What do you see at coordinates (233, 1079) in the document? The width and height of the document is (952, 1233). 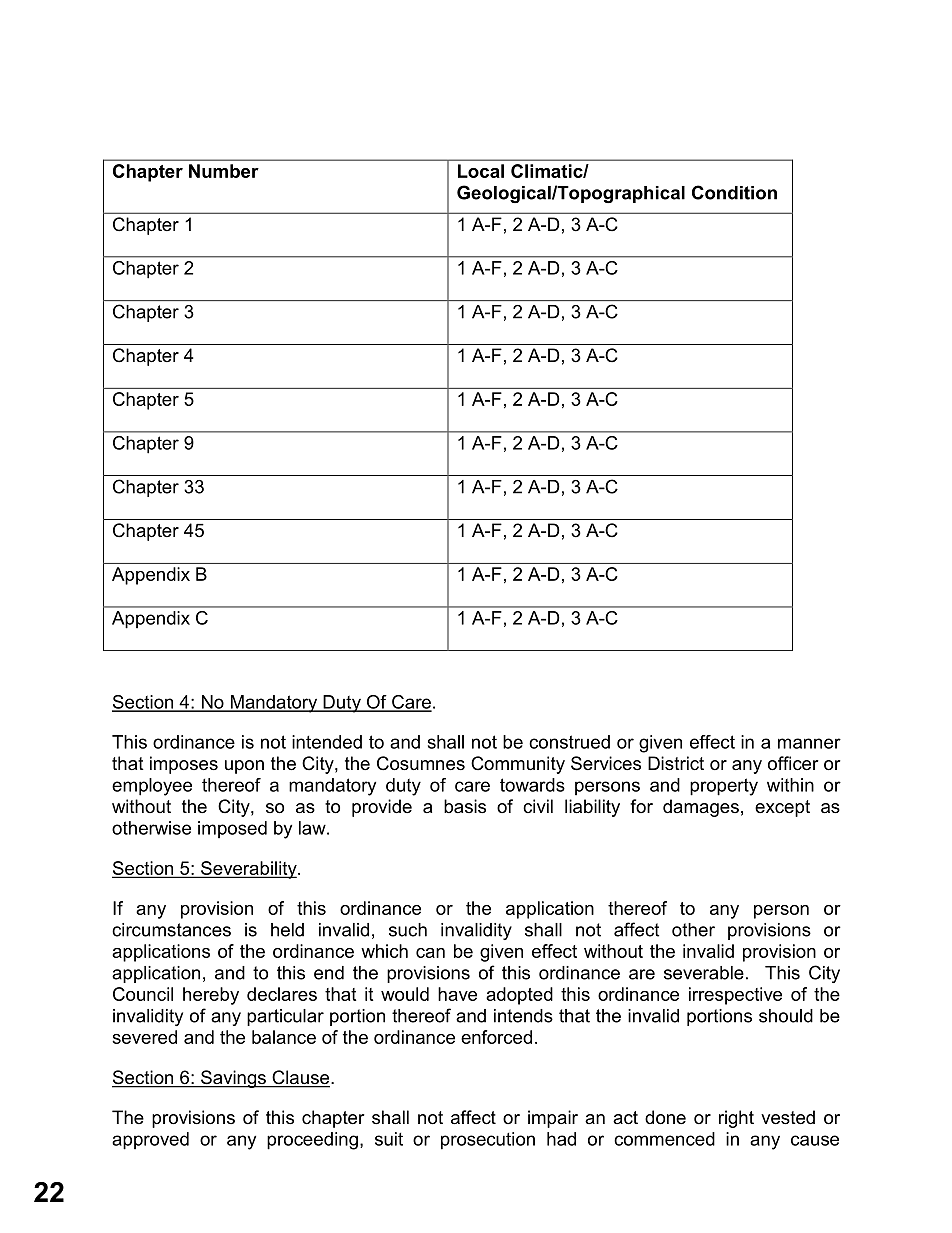 I see `Savings` at bounding box center [233, 1079].
